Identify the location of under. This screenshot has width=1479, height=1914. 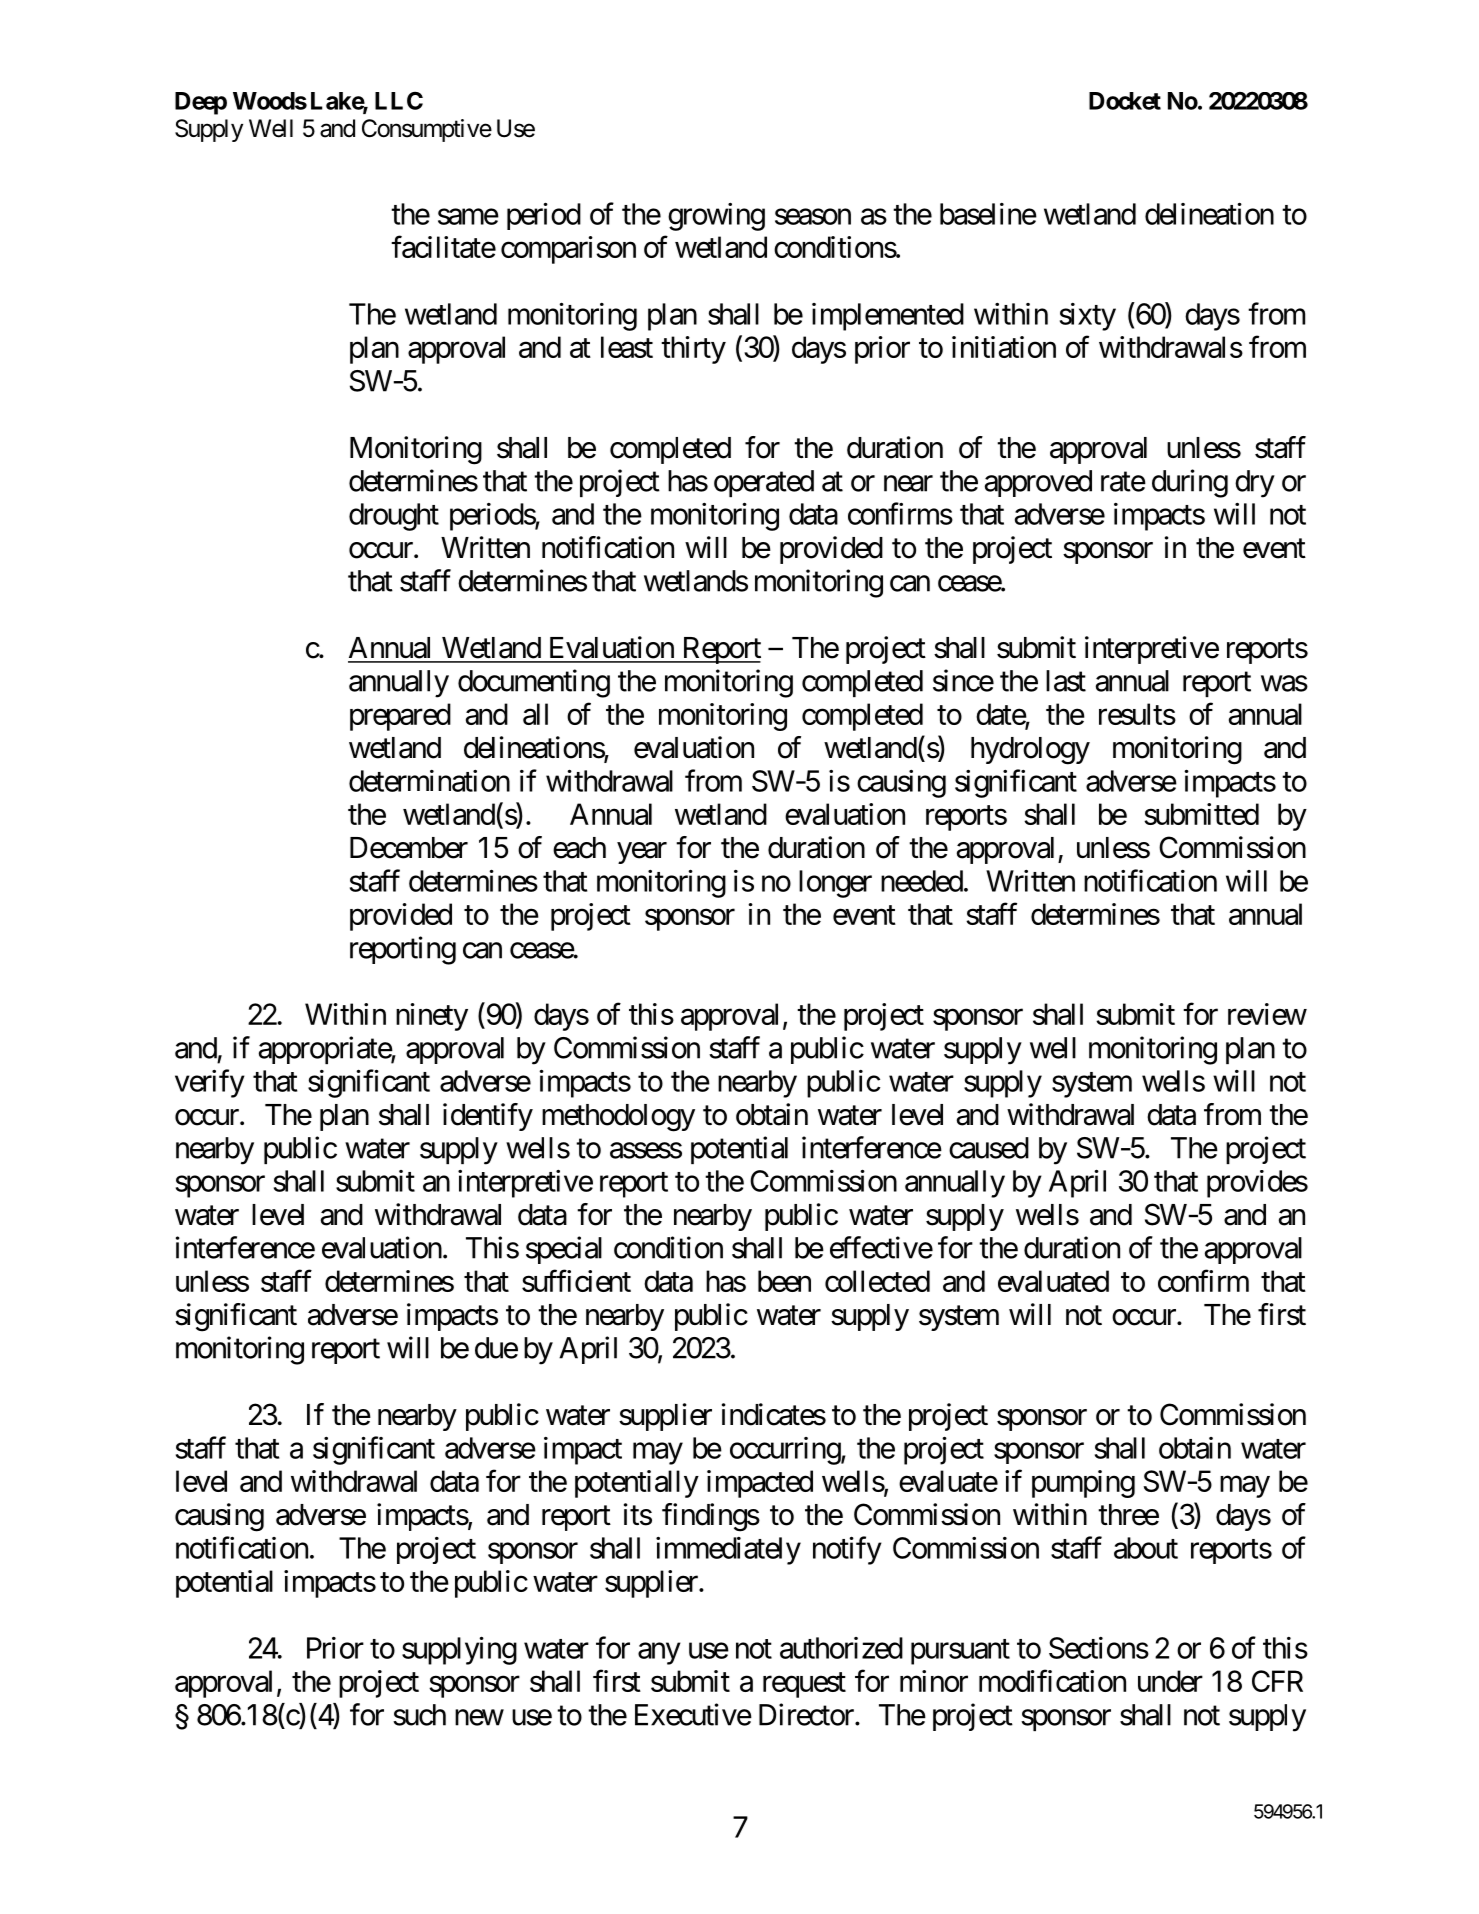
(1170, 1681).
